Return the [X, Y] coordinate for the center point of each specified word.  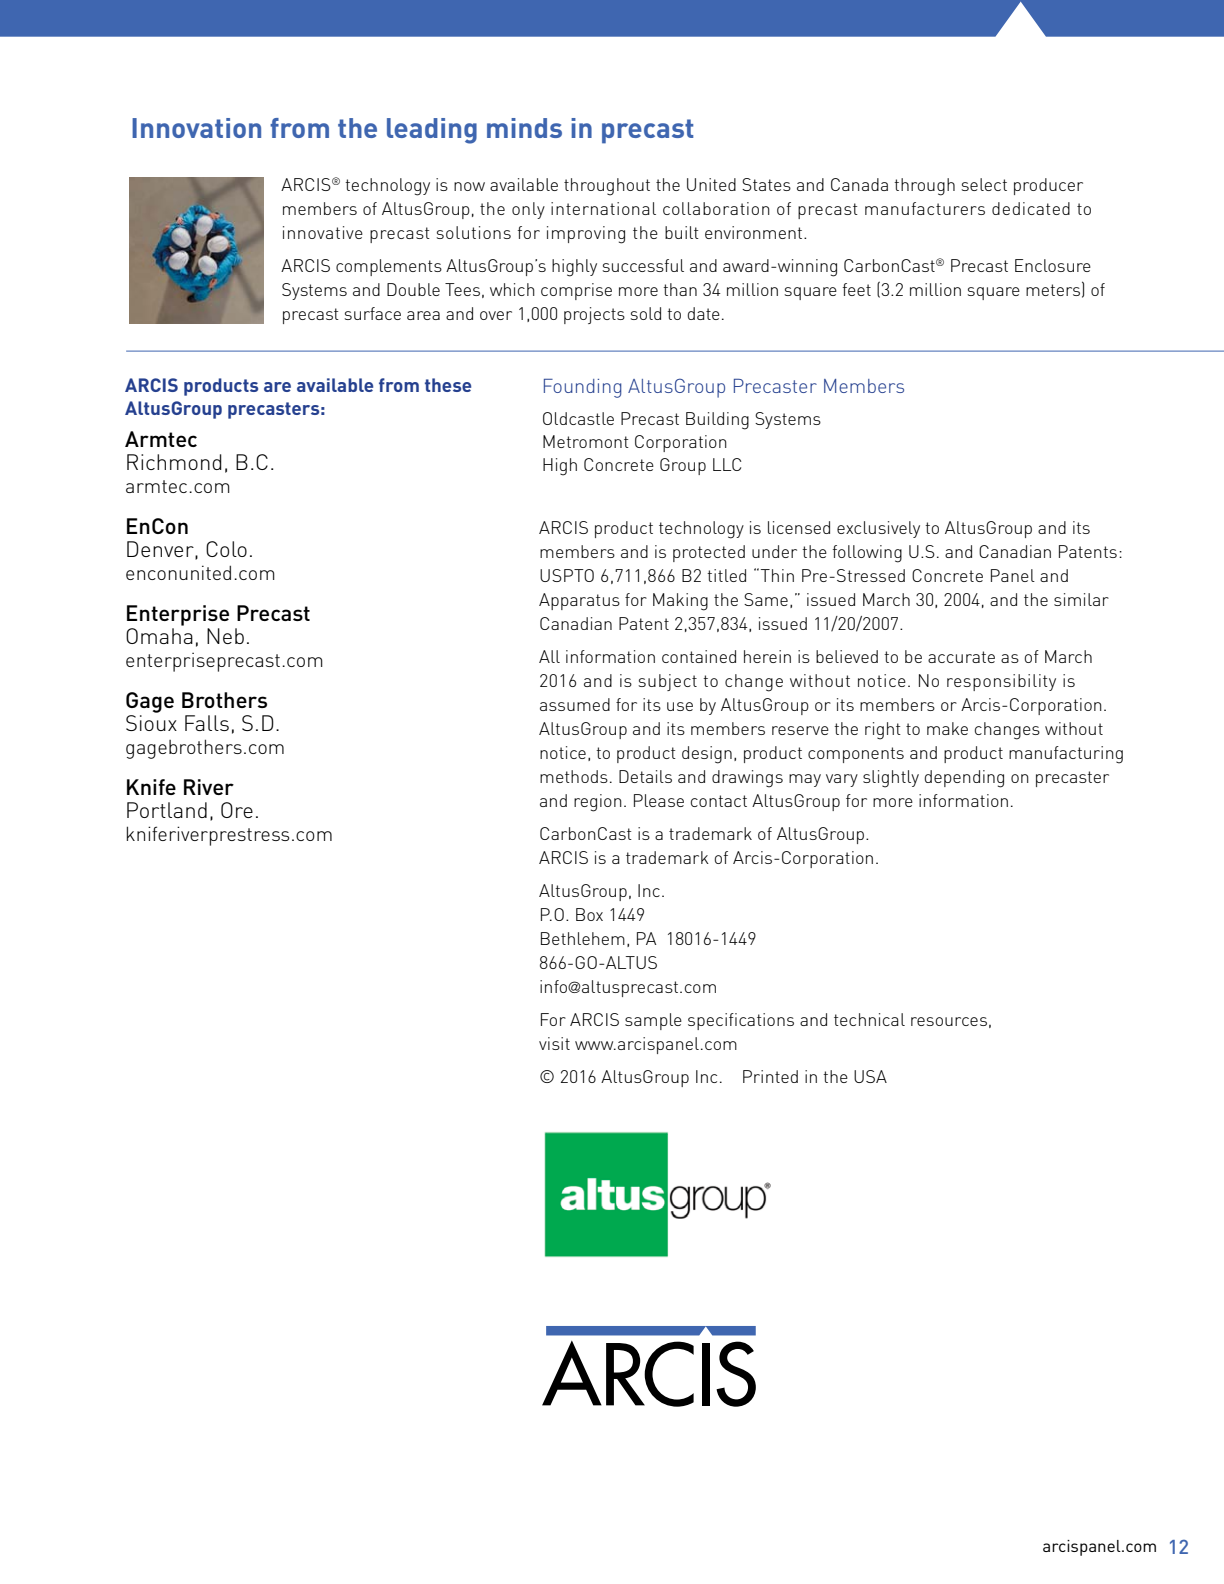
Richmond [174, 462]
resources [949, 1021]
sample [653, 1021]
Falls [207, 723]
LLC [727, 464]
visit [554, 1043]
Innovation [196, 128]
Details [645, 776]
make [947, 728]
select [984, 184]
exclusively [878, 529]
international [603, 208]
